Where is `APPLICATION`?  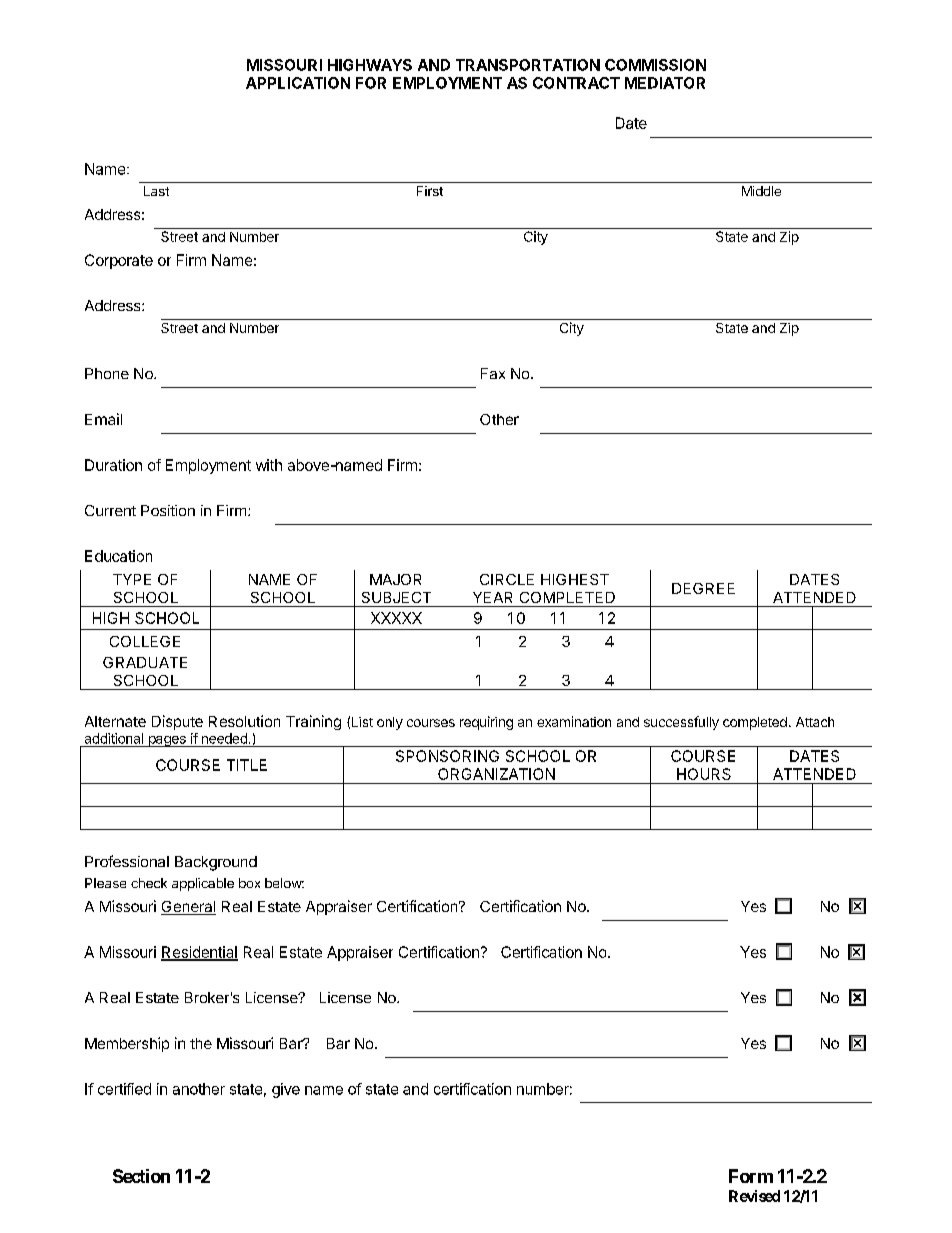 APPLICATION is located at coordinates (298, 83).
